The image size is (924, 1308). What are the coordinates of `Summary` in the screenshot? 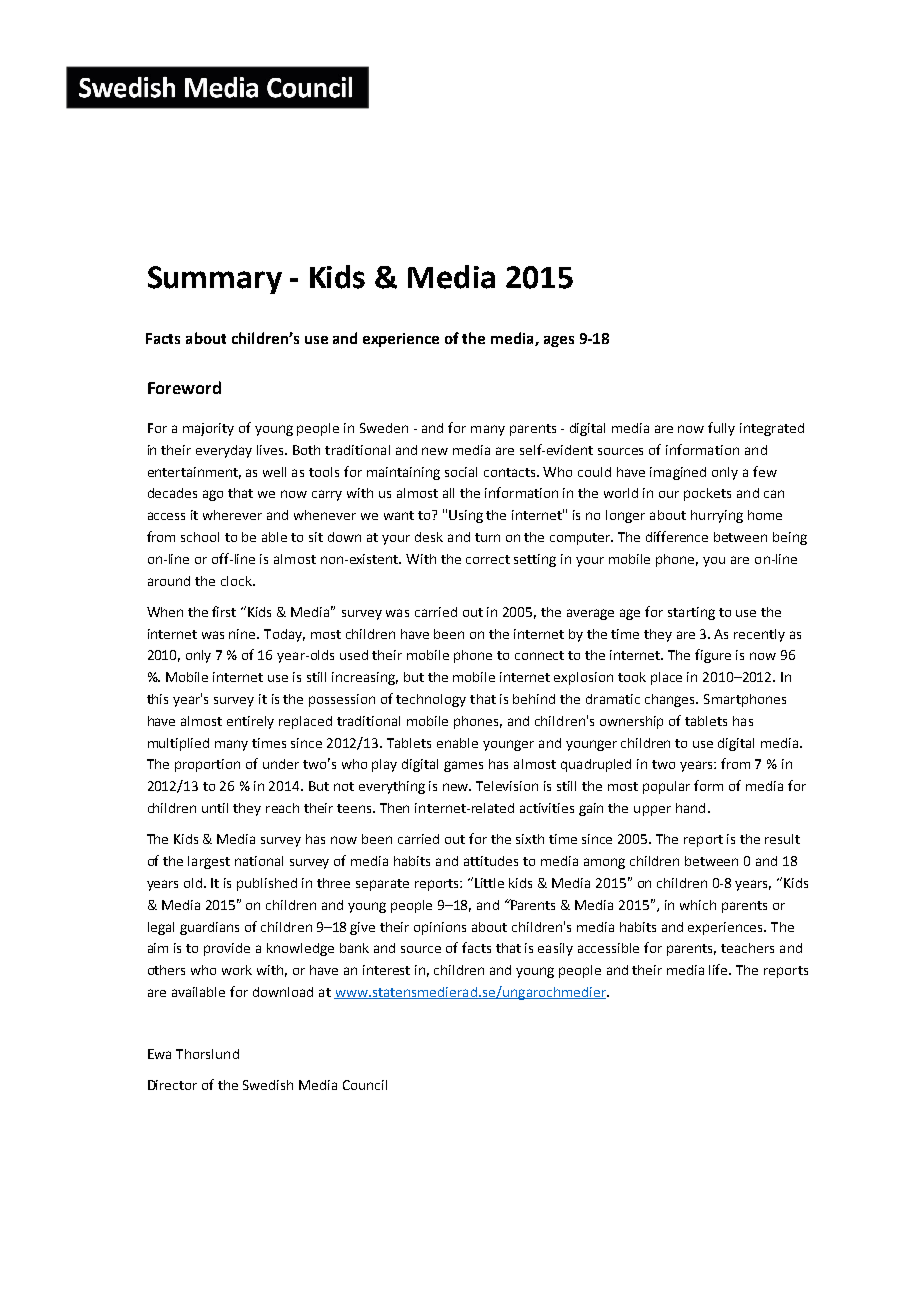 It's located at (215, 280).
